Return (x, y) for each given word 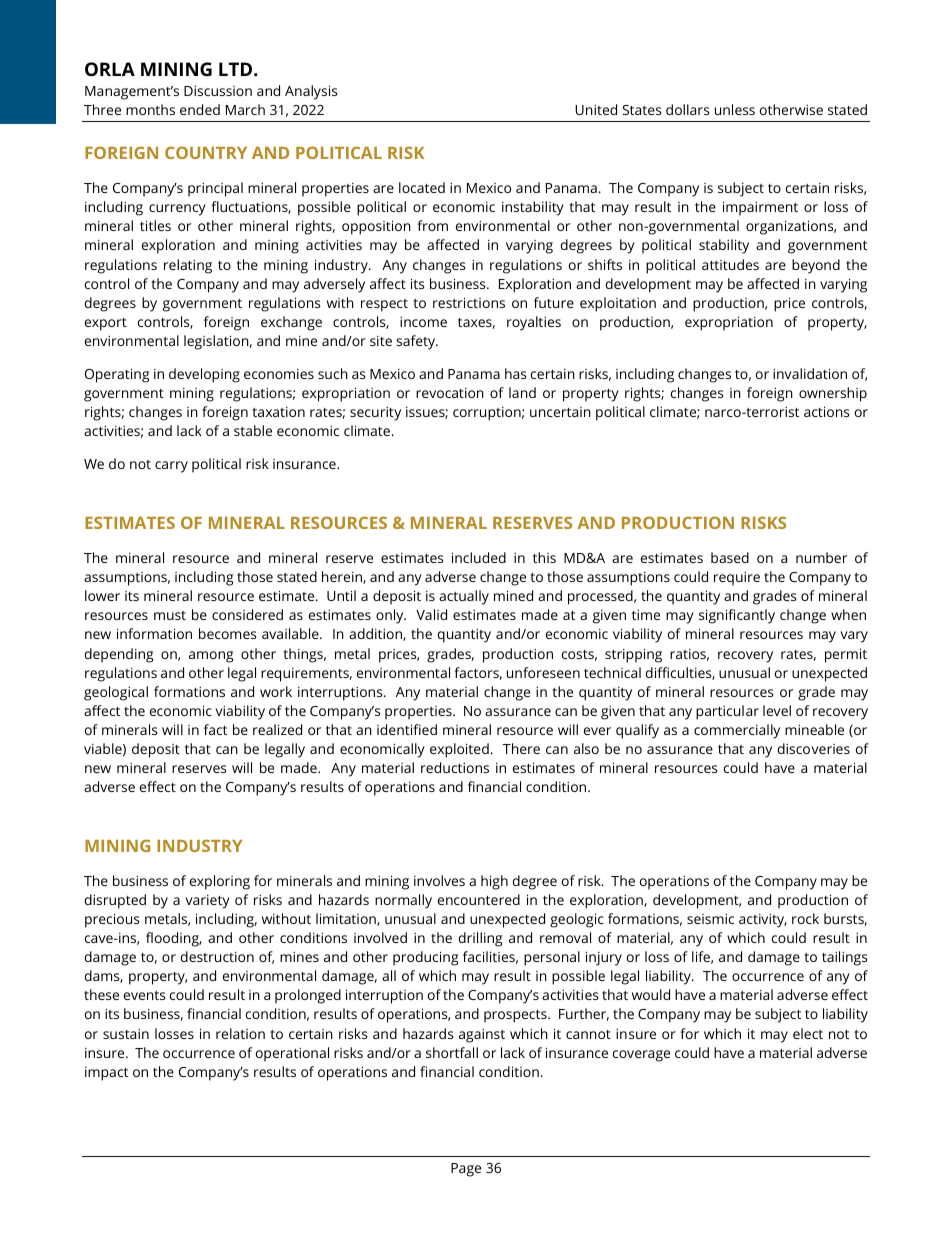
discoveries (814, 748)
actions (826, 411)
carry (171, 467)
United (596, 109)
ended (200, 109)
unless (735, 109)
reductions (455, 767)
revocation (450, 393)
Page (466, 1170)
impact (106, 1074)
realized (277, 729)
